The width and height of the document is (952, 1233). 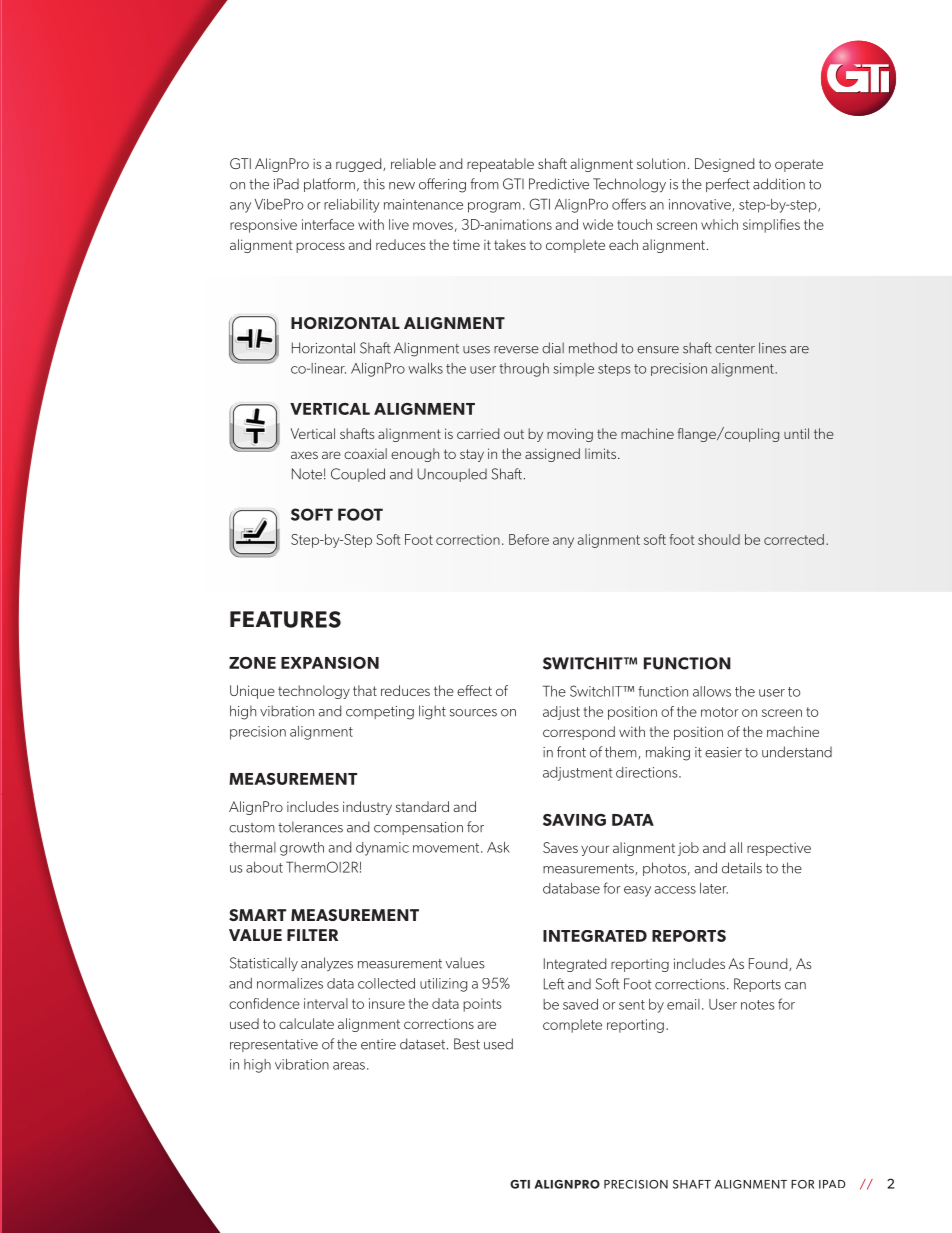 I want to click on perfect, so click(x=728, y=185).
